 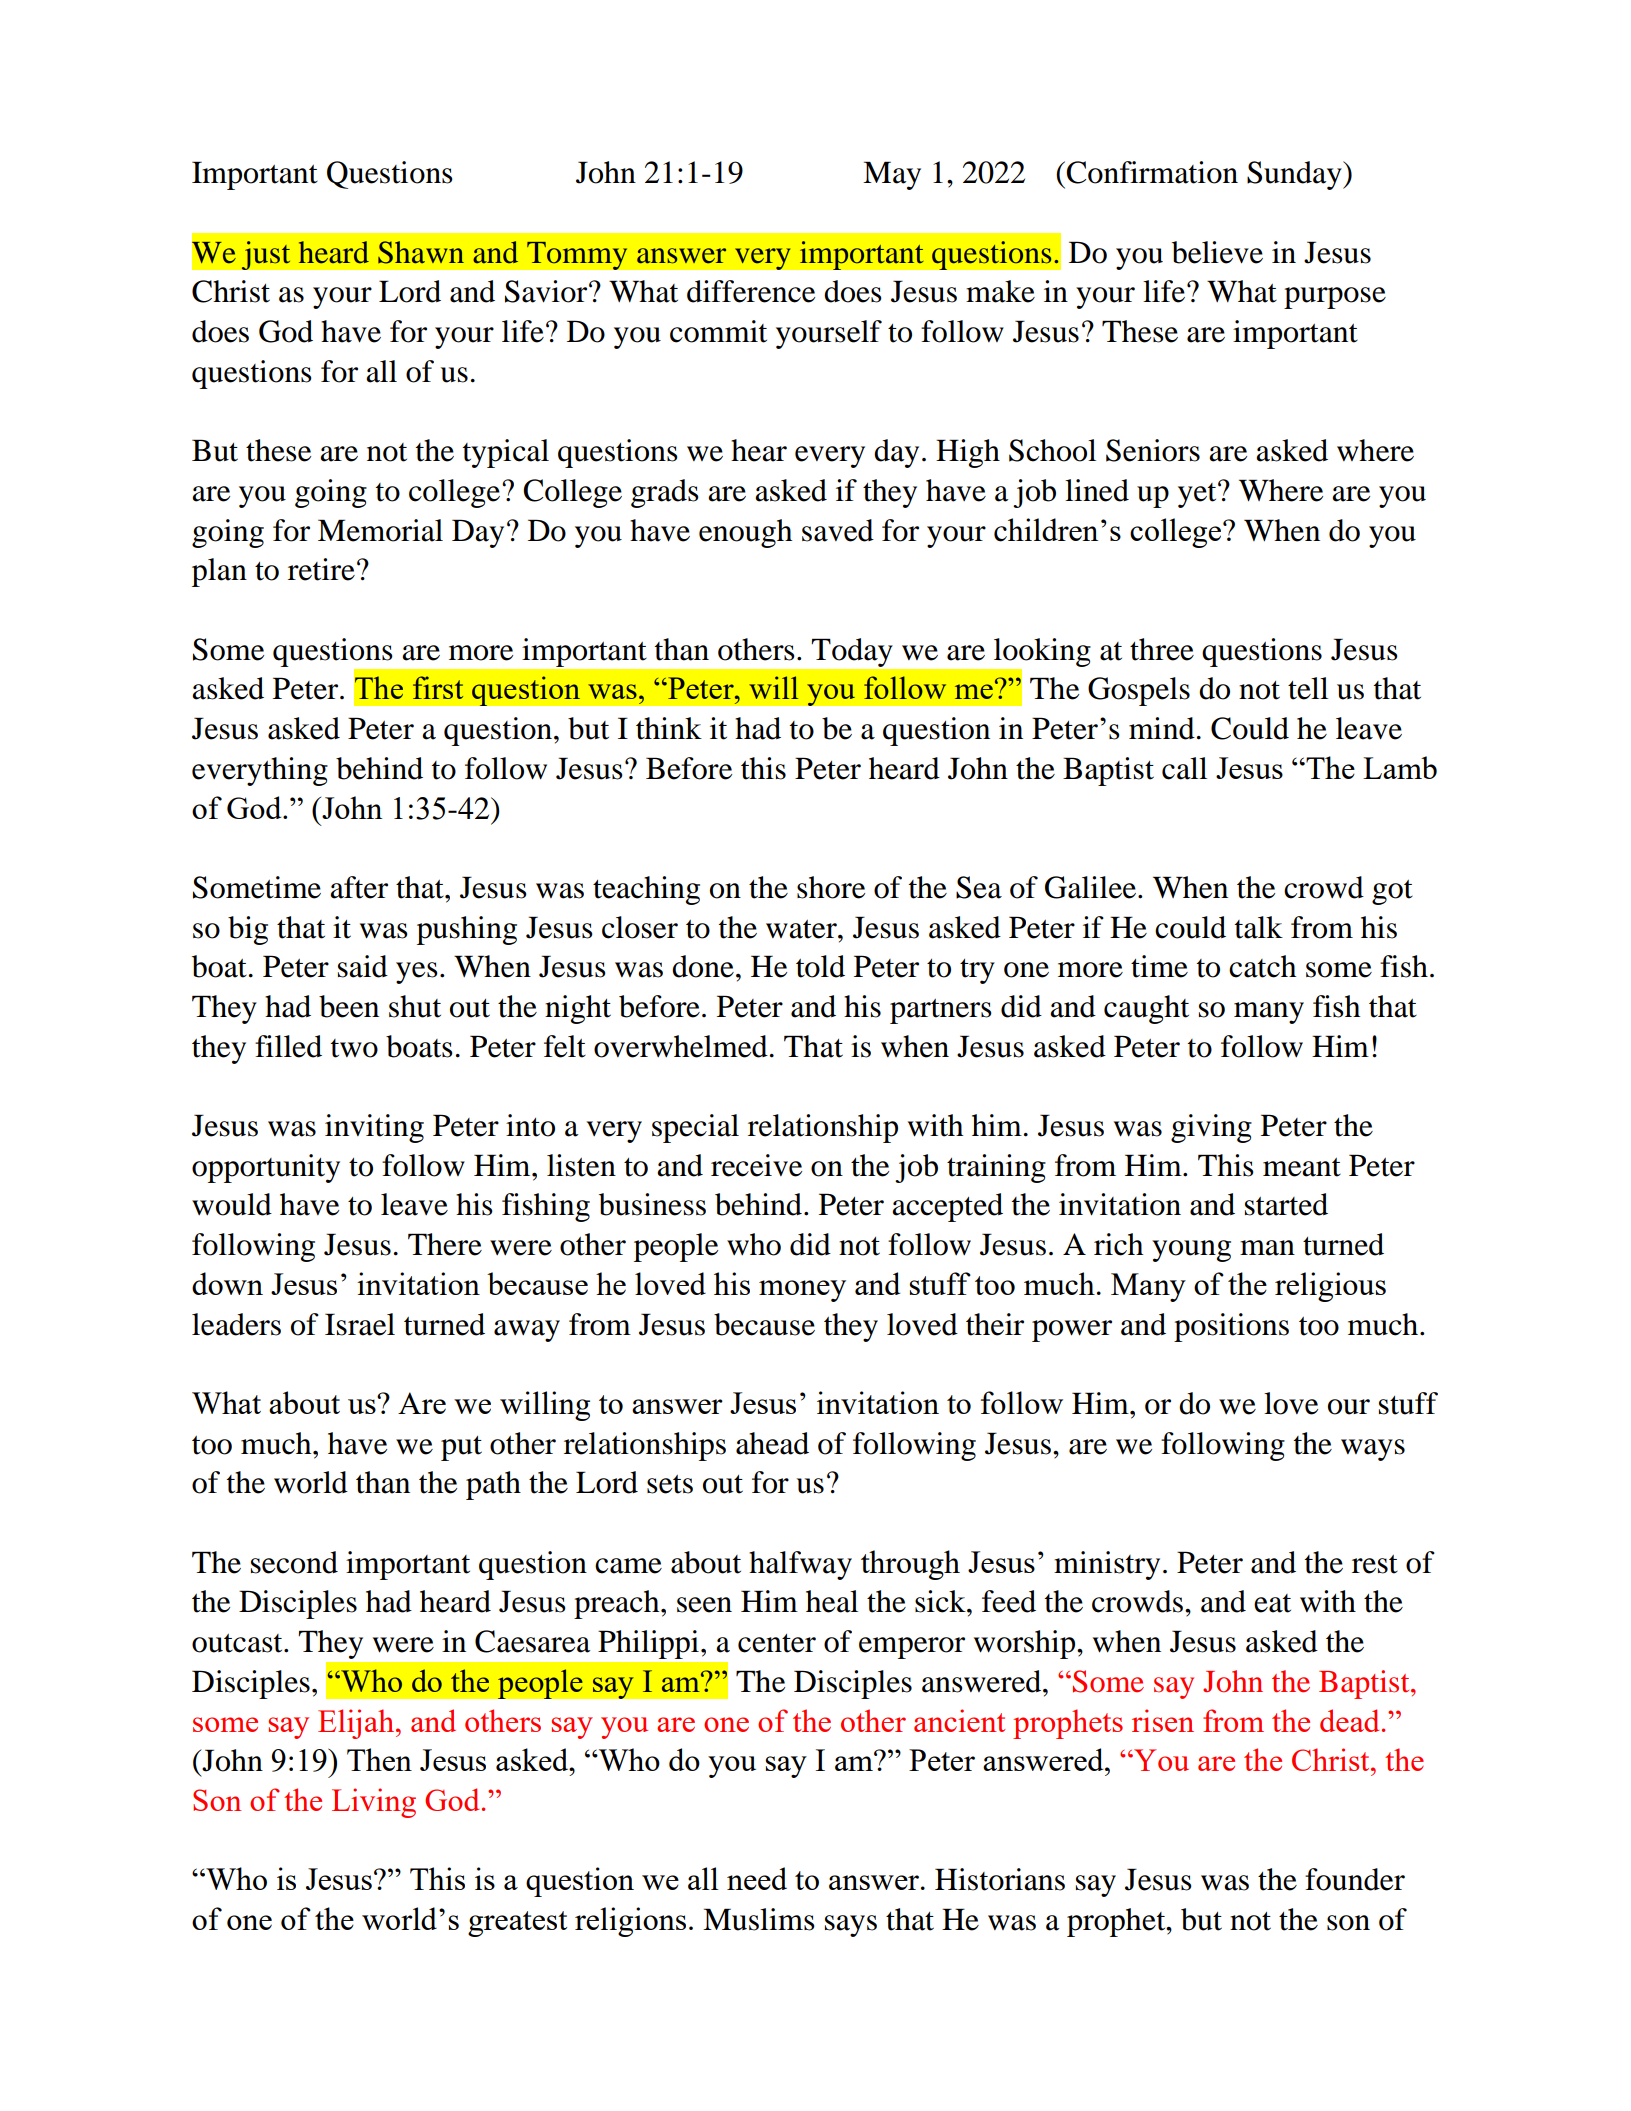 I want to click on Israel, so click(x=360, y=1324).
